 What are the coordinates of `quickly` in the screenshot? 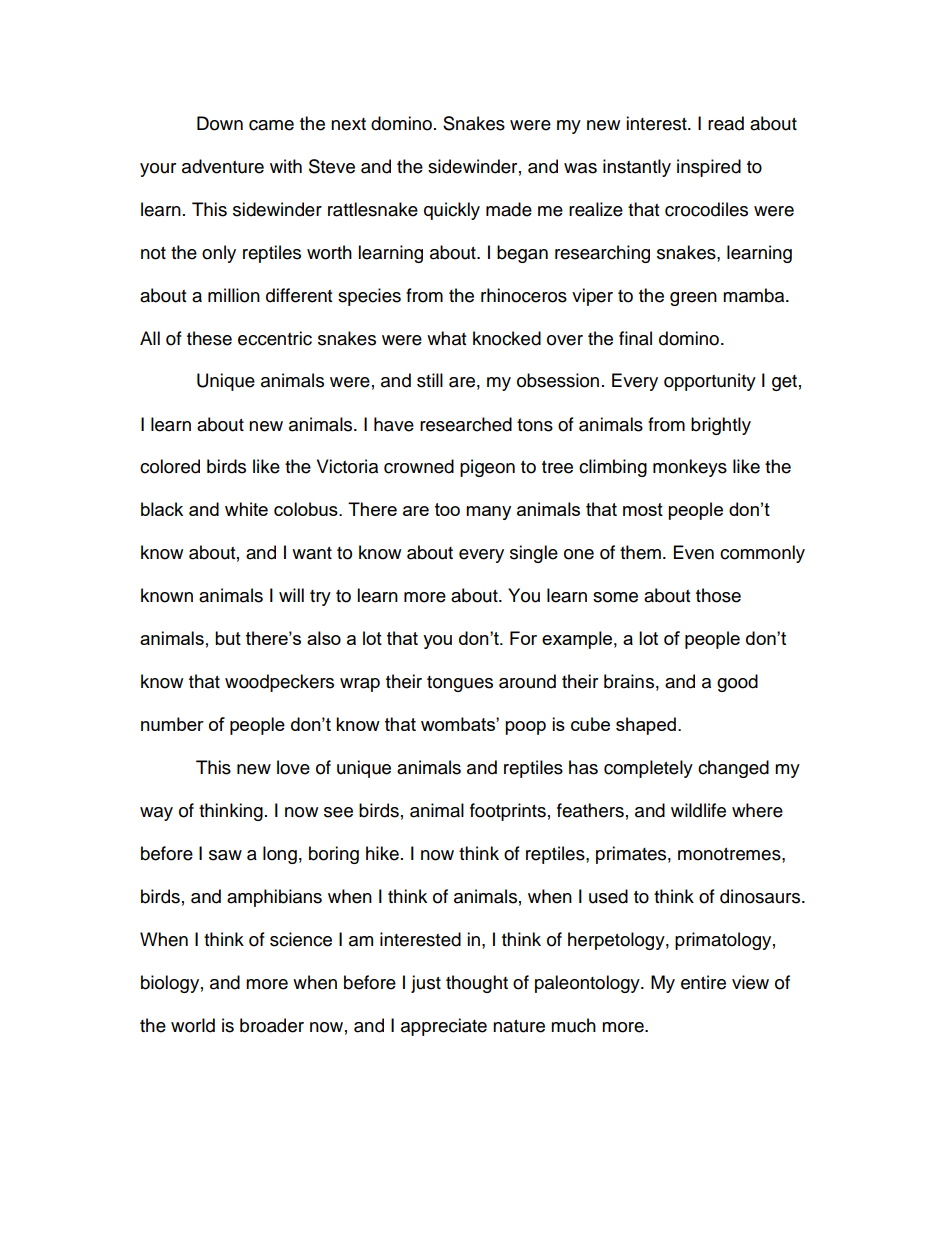 It's located at (452, 211).
